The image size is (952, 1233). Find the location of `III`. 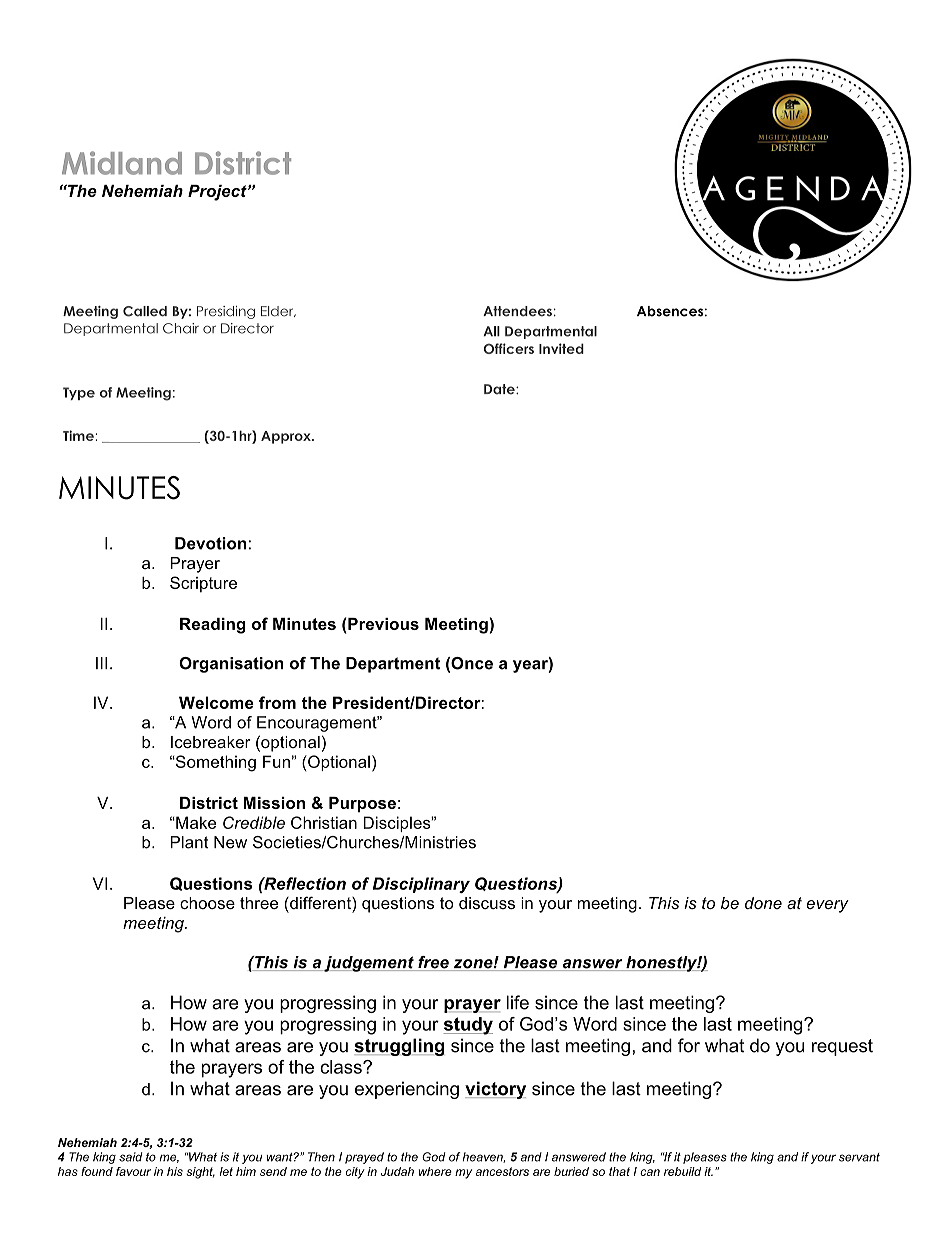

III is located at coordinates (101, 663).
